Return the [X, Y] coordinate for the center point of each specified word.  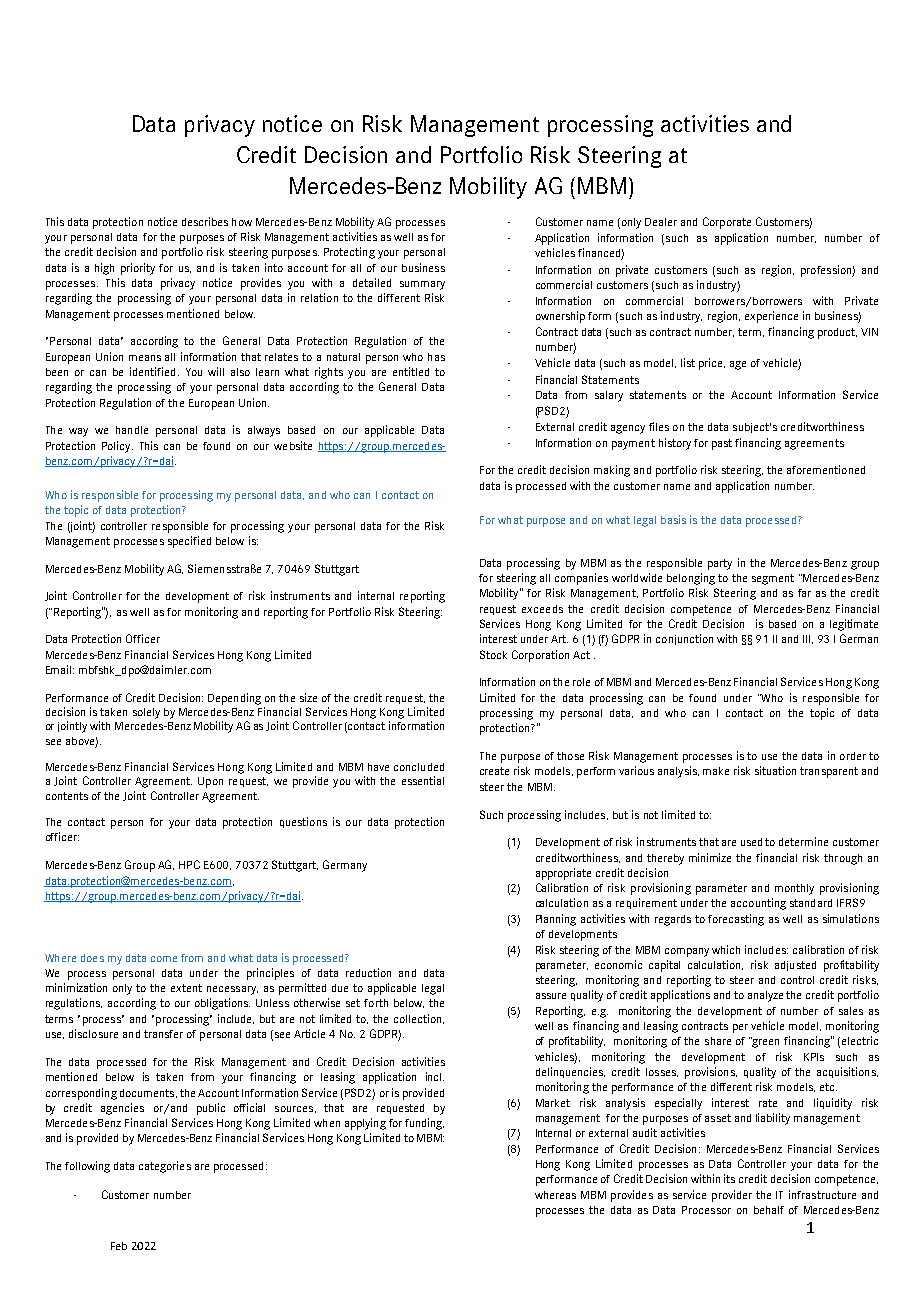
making [612, 471]
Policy [117, 447]
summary [422, 285]
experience [771, 317]
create [494, 771]
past [722, 444]
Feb [119, 1246]
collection [419, 1019]
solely [146, 713]
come [164, 959]
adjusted [795, 966]
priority [138, 269]
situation [775, 770]
